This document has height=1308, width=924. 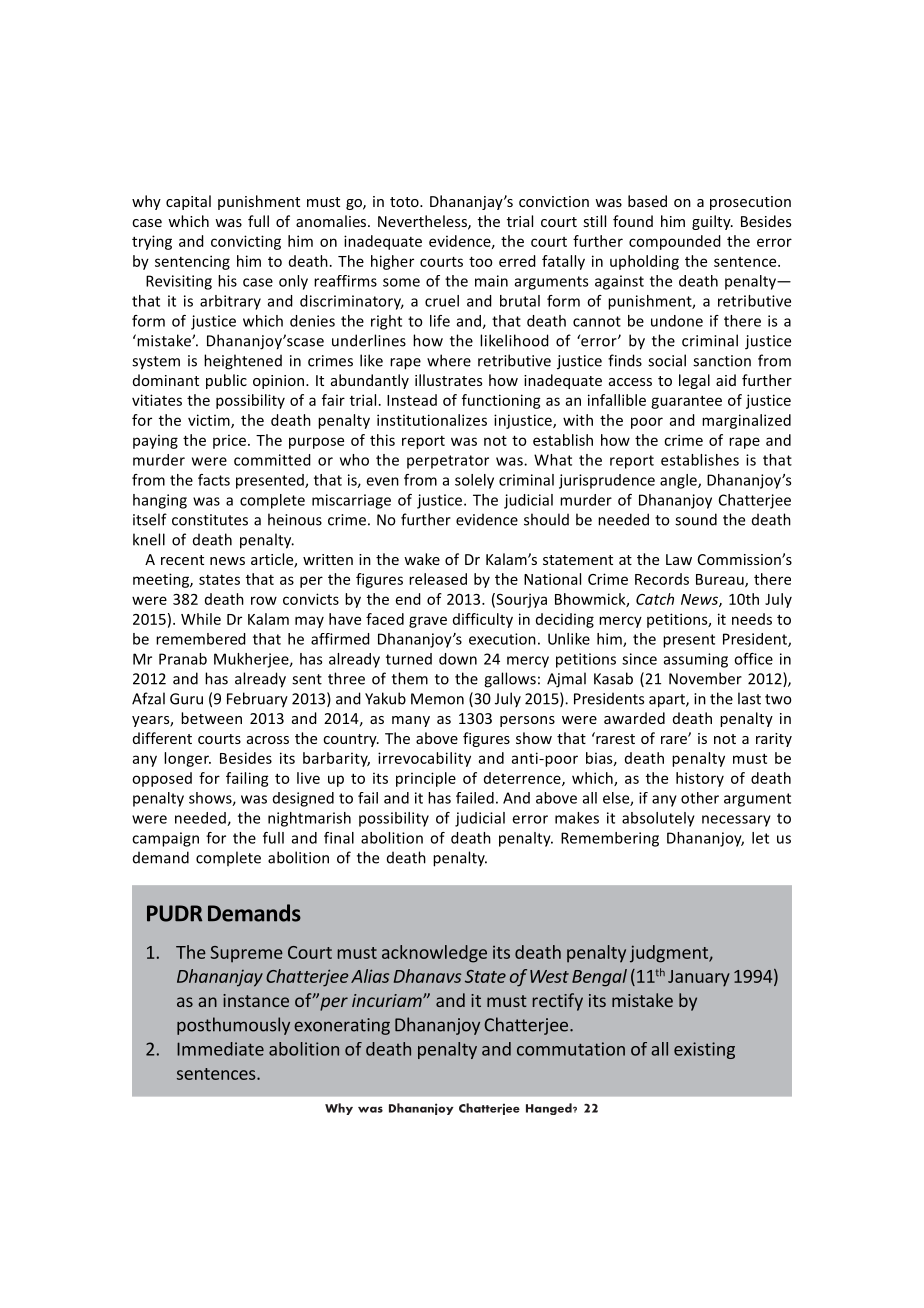 I want to click on convicting, so click(x=246, y=242).
